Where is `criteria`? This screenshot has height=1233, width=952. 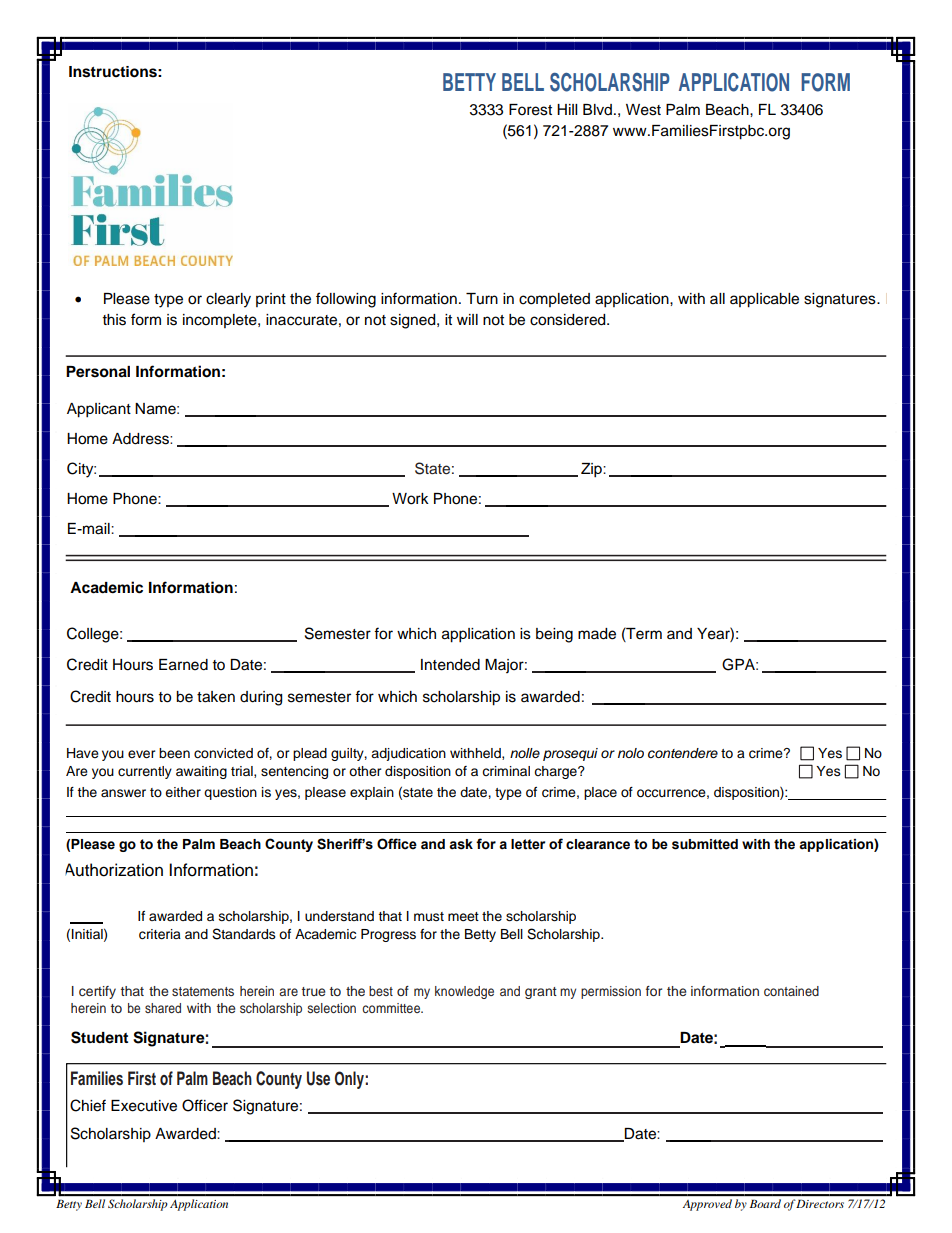 criteria is located at coordinates (160, 934).
